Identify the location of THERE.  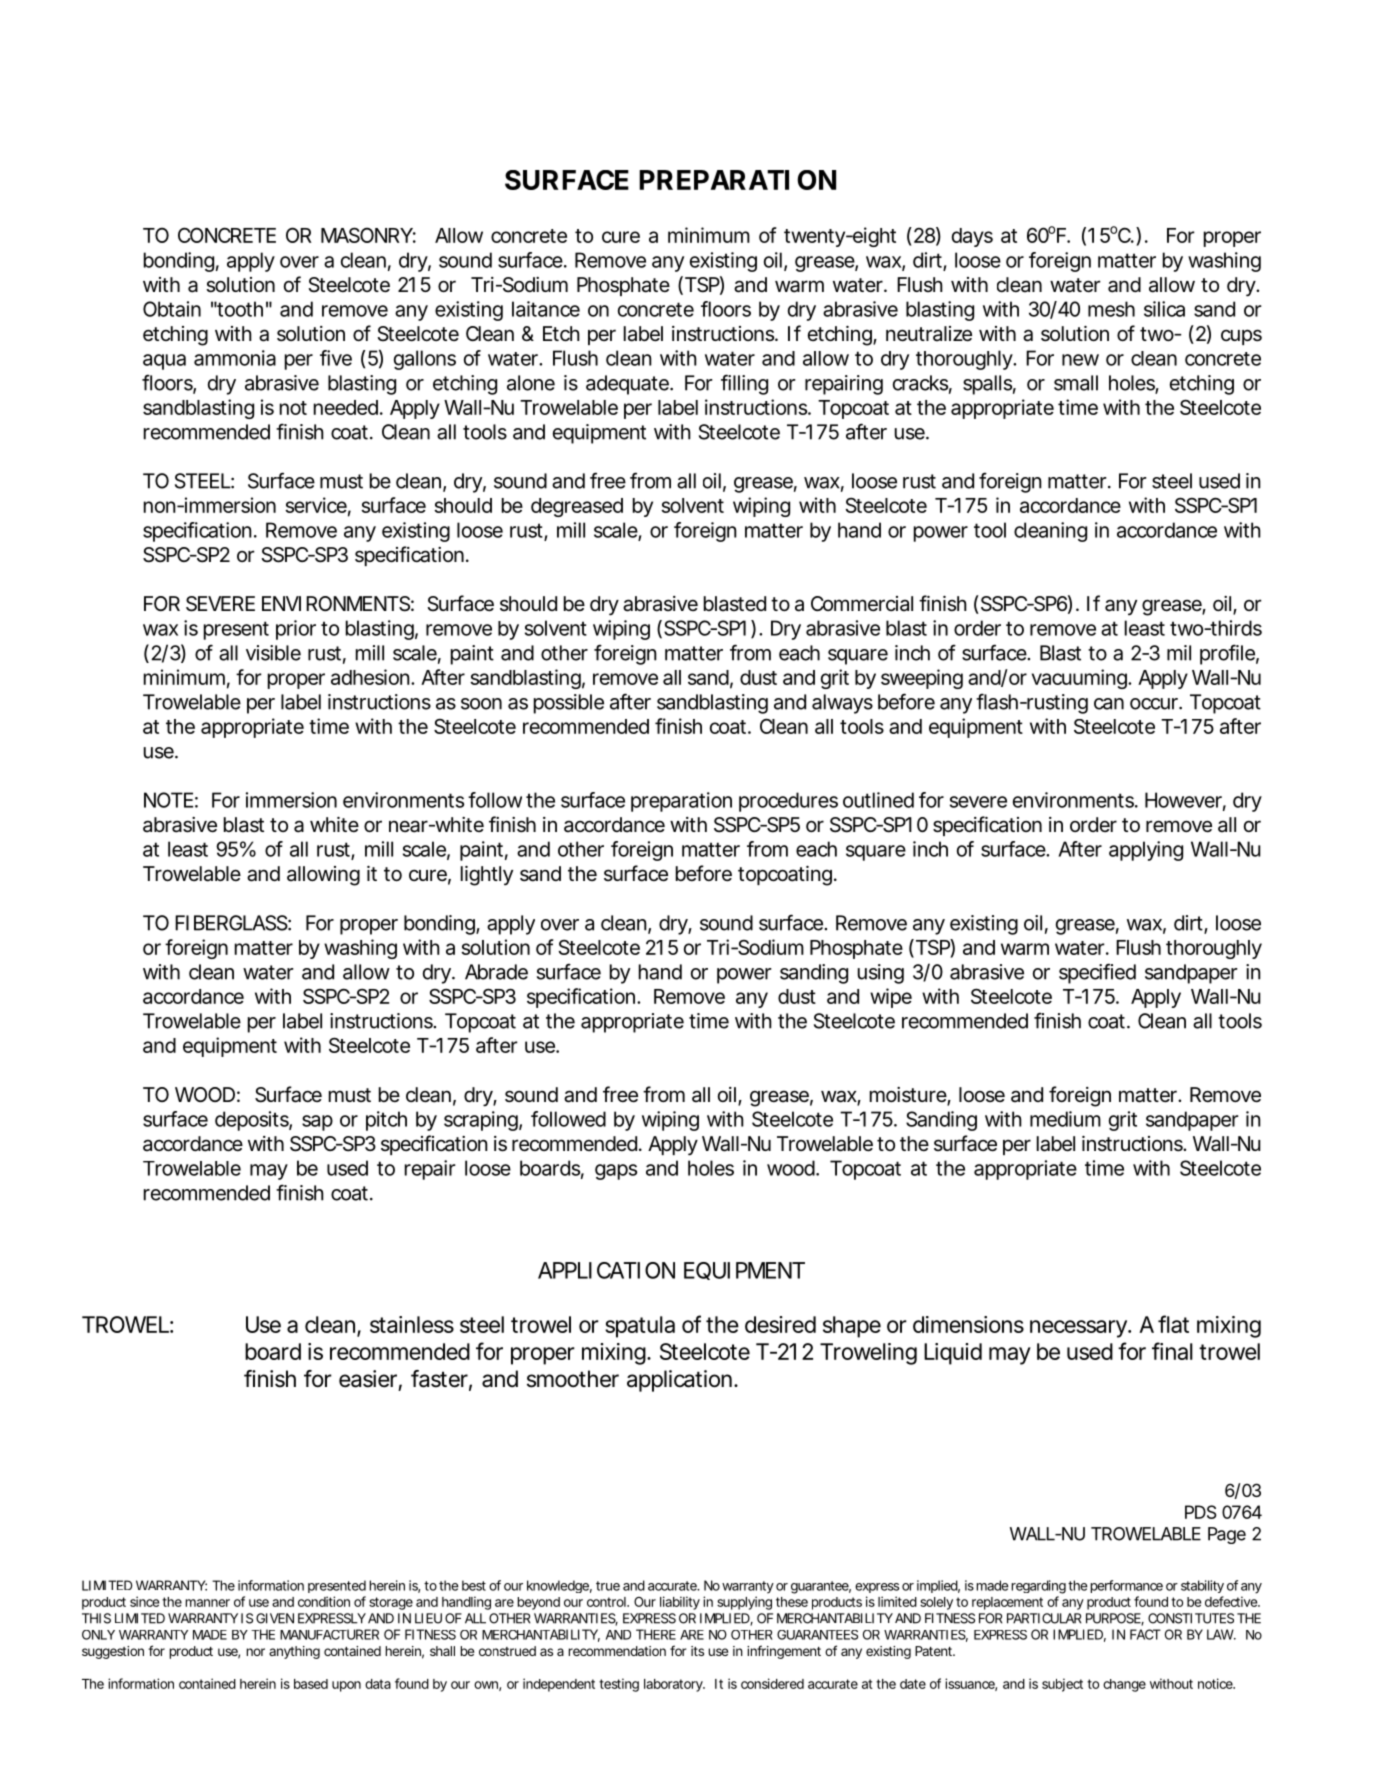
(656, 1634).
